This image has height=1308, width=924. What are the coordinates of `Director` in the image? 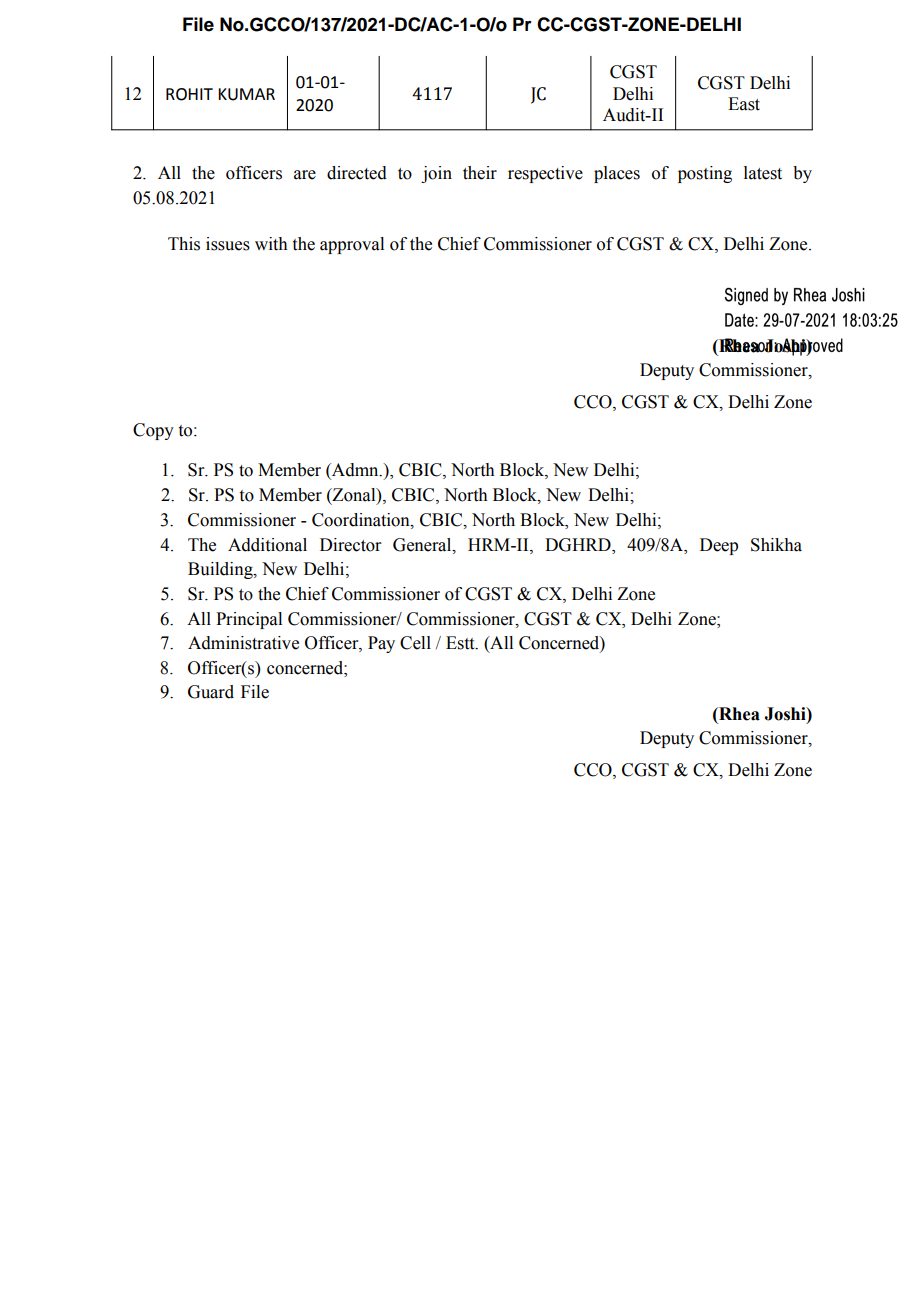 It's located at (351, 545).
